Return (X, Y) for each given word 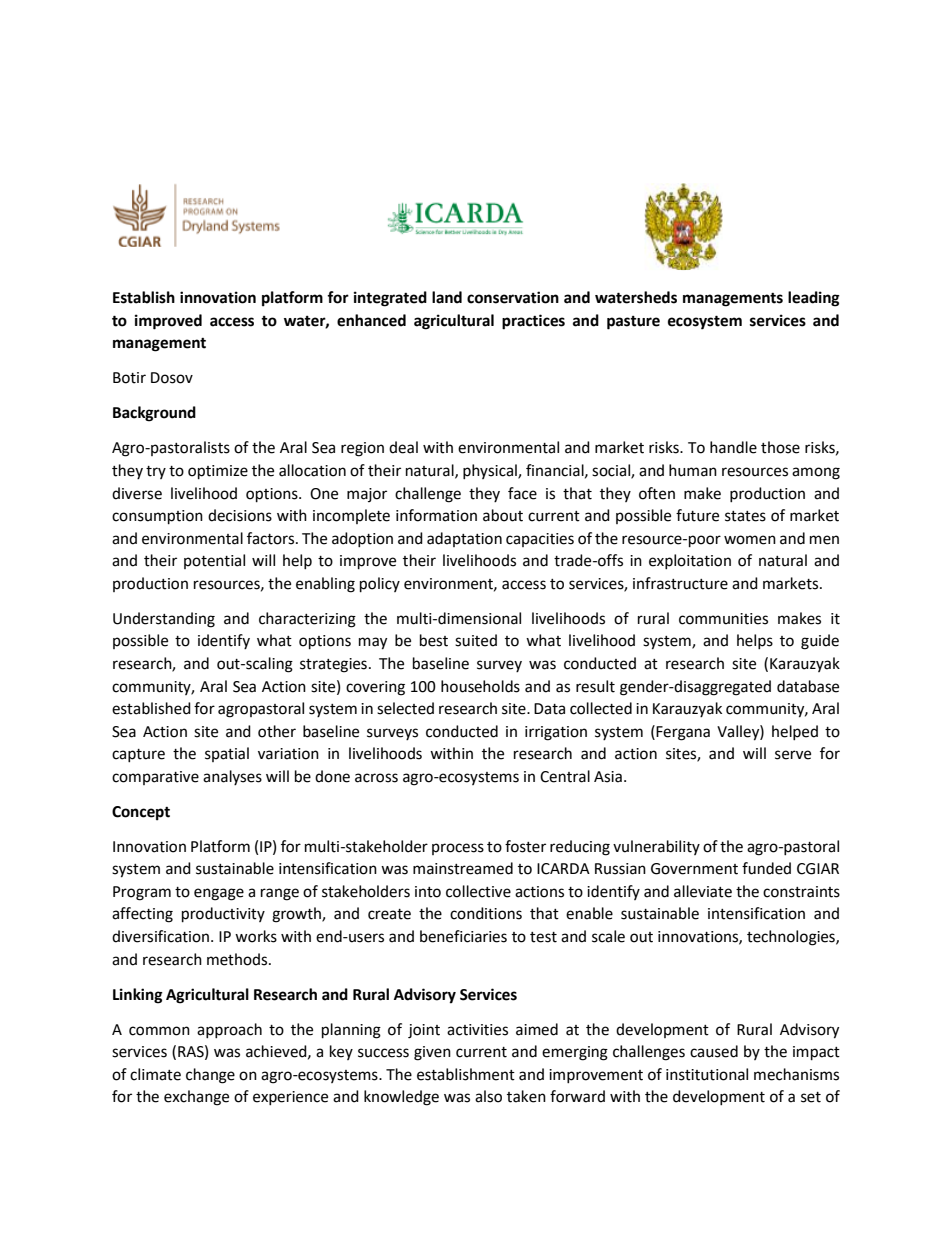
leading (814, 299)
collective (478, 891)
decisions (240, 515)
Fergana (683, 733)
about (503, 515)
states (745, 516)
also (488, 1096)
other (277, 731)
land (447, 297)
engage (219, 894)
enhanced (371, 320)
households (480, 686)
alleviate (703, 891)
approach (229, 1030)
